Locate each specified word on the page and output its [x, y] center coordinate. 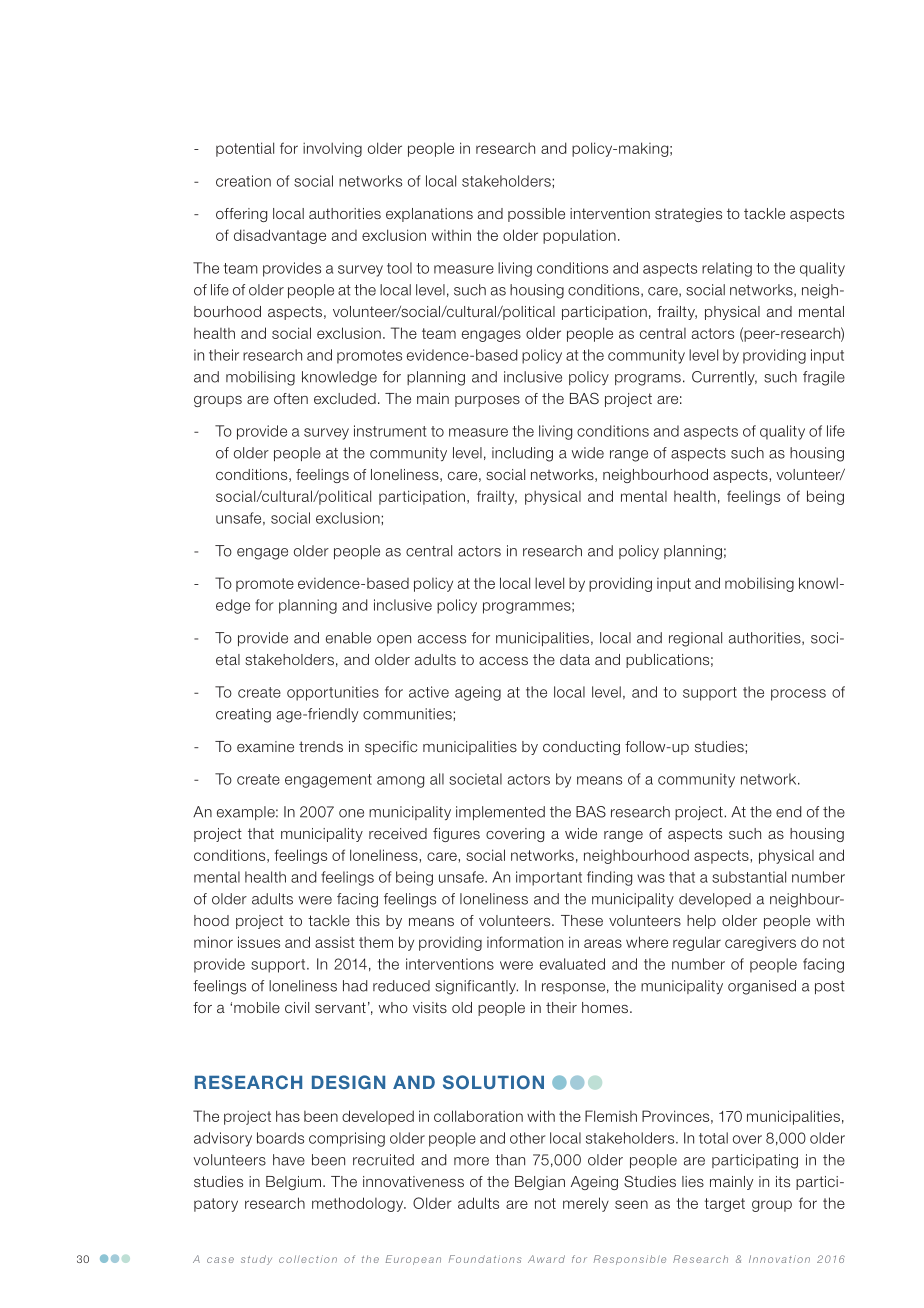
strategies [688, 215]
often [291, 398]
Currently [724, 378]
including [522, 454]
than [510, 1160]
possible [536, 215]
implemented [500, 813]
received [398, 833]
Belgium [293, 1183]
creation [243, 181]
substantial [749, 877]
